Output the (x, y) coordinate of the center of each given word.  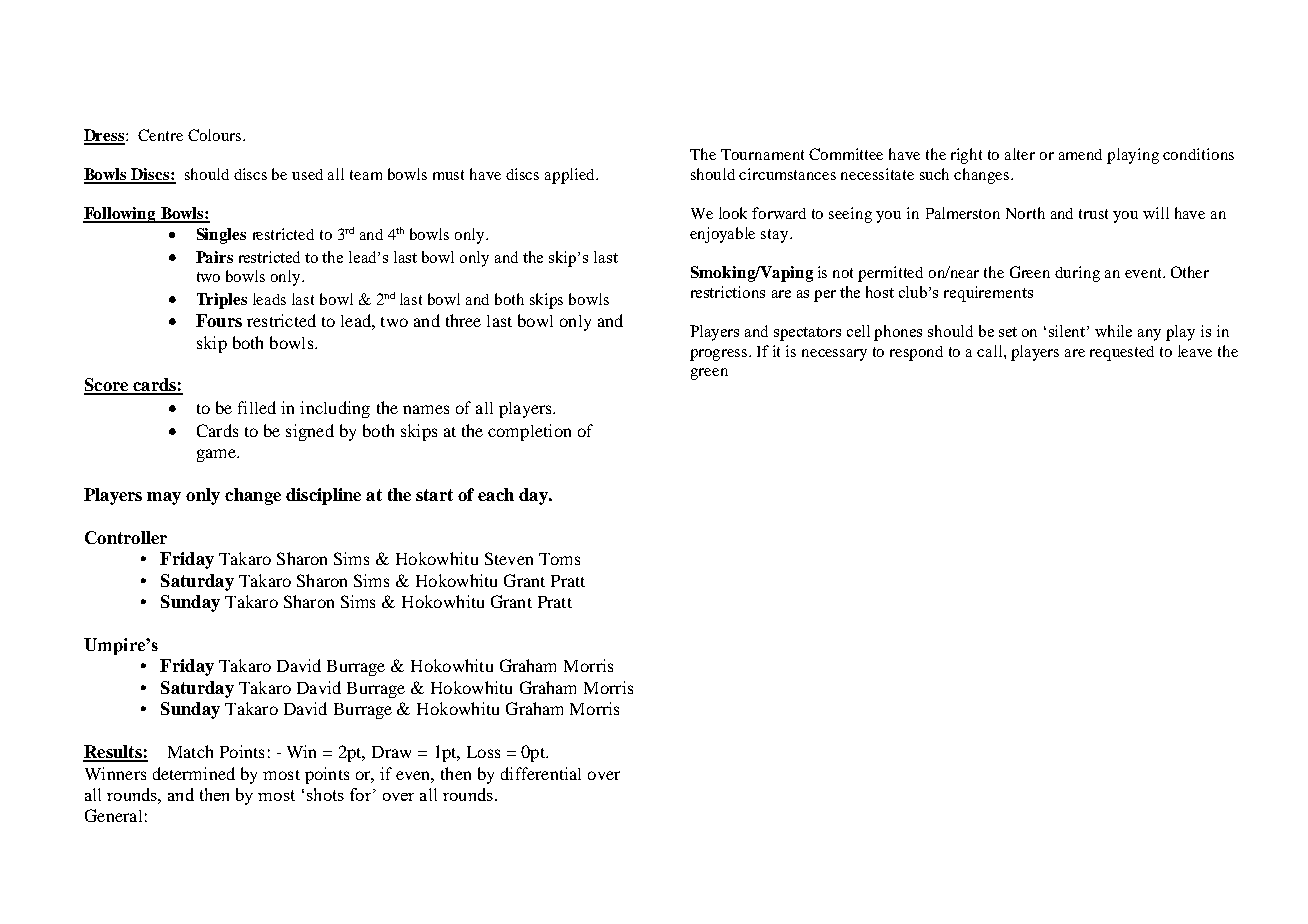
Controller (126, 537)
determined (194, 773)
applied (571, 176)
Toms (559, 559)
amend (1080, 154)
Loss (483, 752)
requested (1122, 353)
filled (257, 407)
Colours (216, 135)
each (496, 494)
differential (541, 773)
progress (720, 355)
